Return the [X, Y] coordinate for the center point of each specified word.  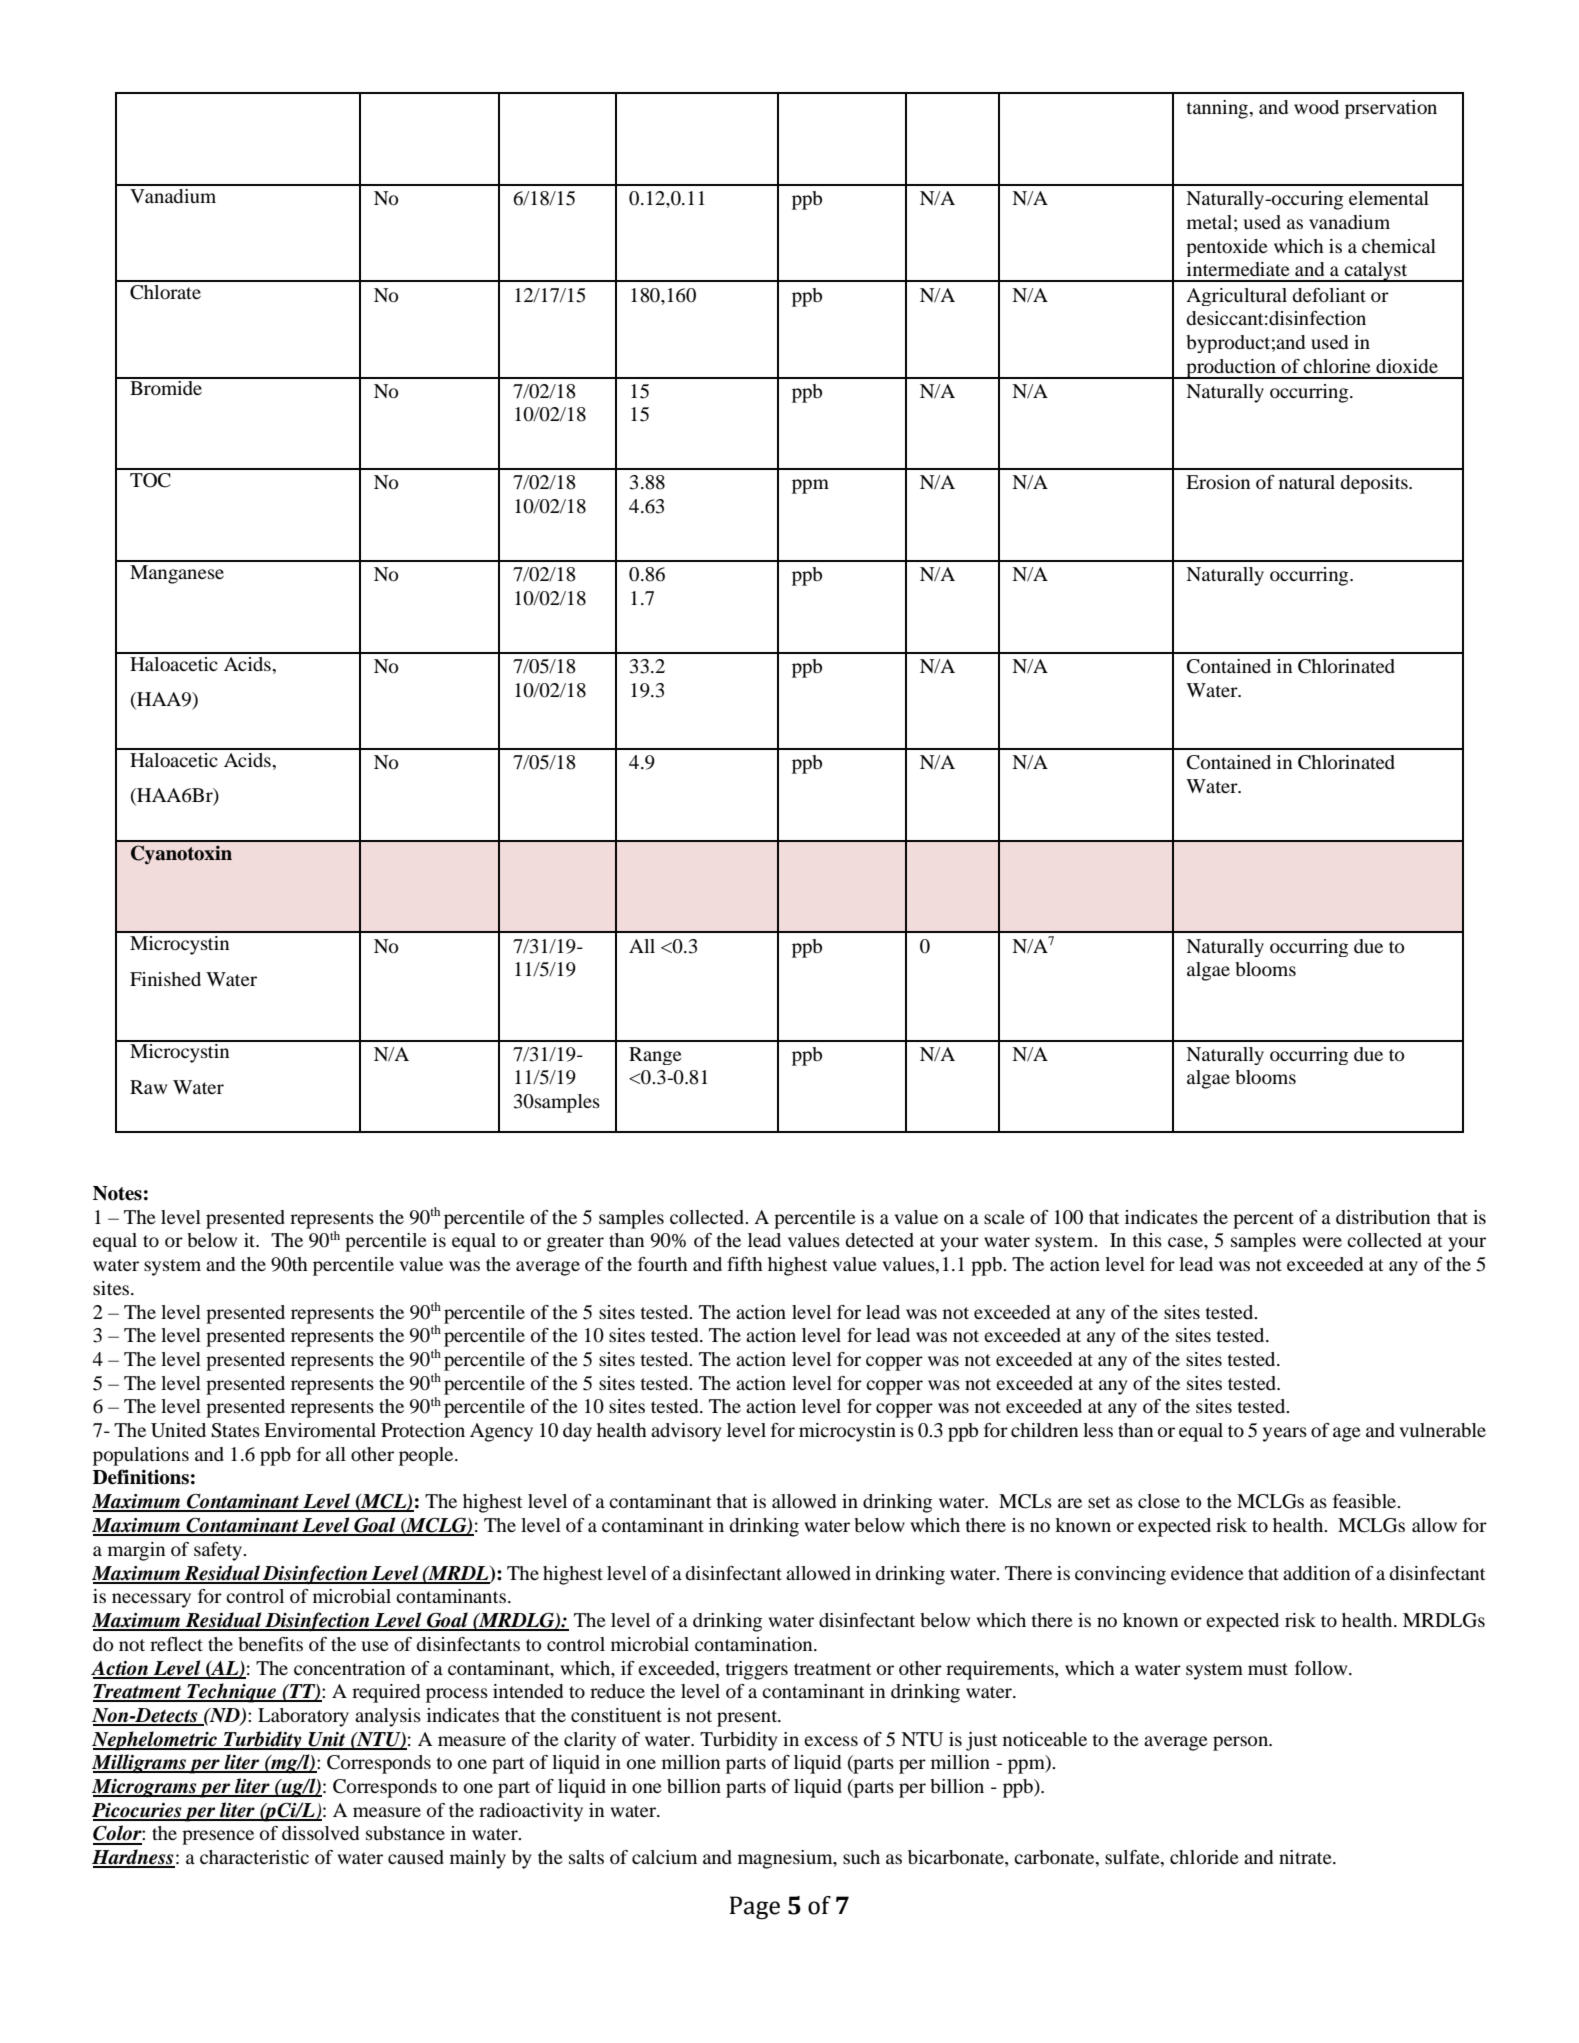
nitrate [1306, 1857]
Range [655, 1056]
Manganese [177, 574]
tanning [1218, 109]
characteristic [254, 1857]
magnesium [786, 1859]
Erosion [1218, 482]
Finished [165, 979]
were [1322, 1242]
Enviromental [320, 1430]
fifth [745, 1264]
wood [1316, 107]
